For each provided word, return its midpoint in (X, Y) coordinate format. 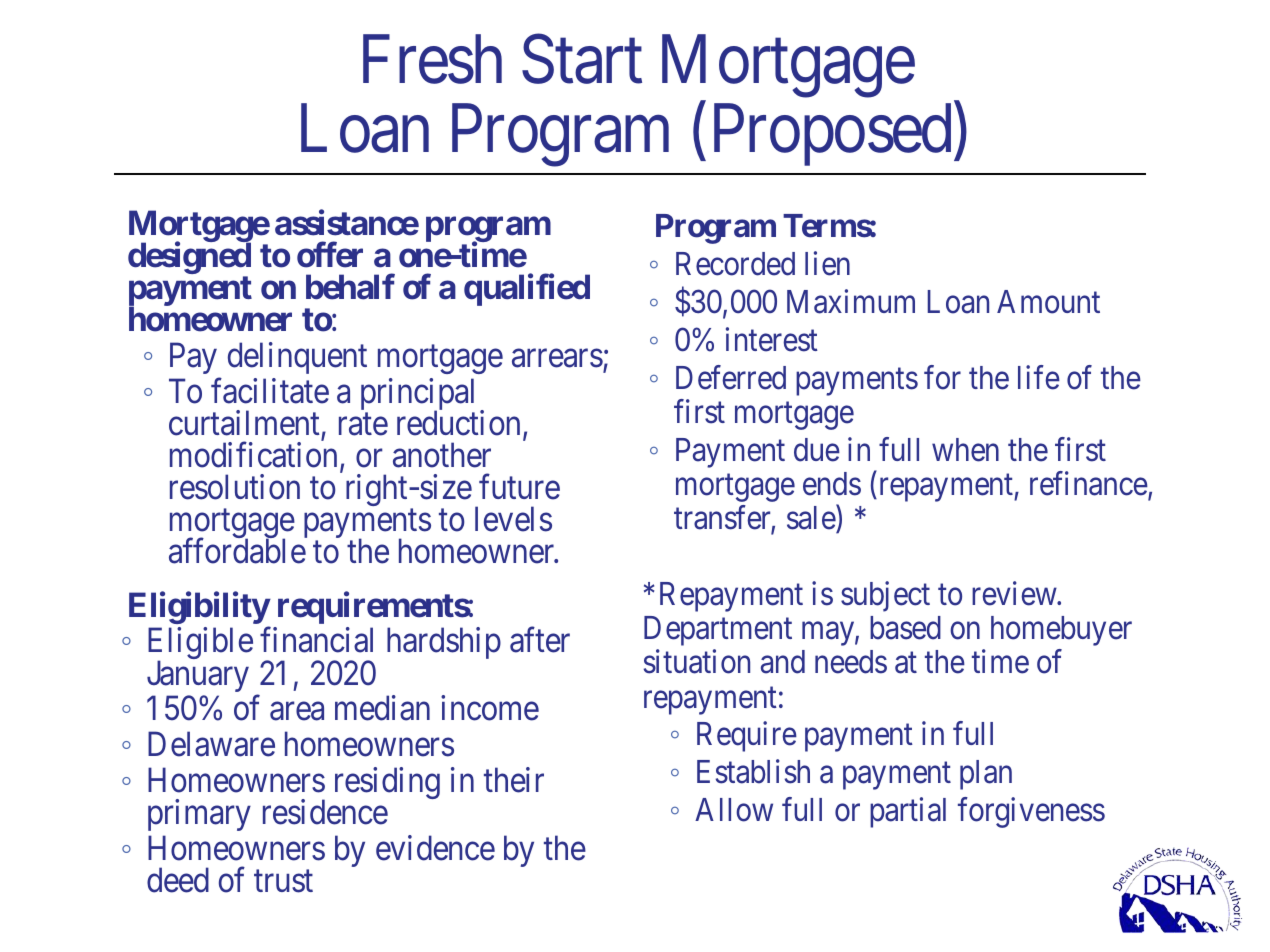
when (965, 450)
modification (253, 455)
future (519, 487)
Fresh (432, 60)
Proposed (834, 135)
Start (582, 60)
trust (283, 881)
